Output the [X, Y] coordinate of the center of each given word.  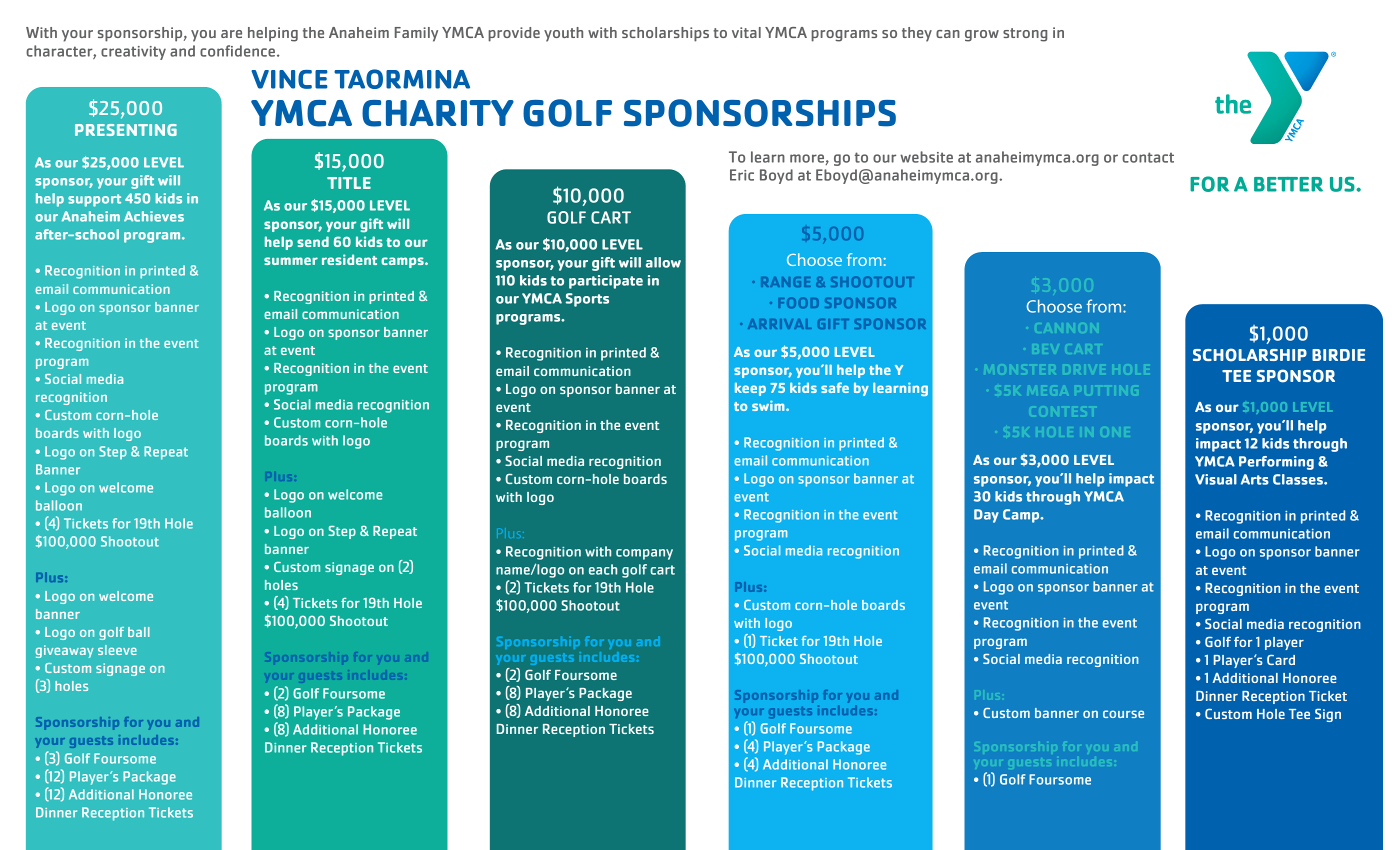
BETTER [1288, 184]
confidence [237, 51]
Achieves [154, 216]
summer [291, 261]
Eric [742, 175]
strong [1025, 35]
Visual [1216, 479]
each [603, 569]
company [644, 554]
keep [750, 389]
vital [746, 32]
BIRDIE [1338, 355]
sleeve [117, 650]
